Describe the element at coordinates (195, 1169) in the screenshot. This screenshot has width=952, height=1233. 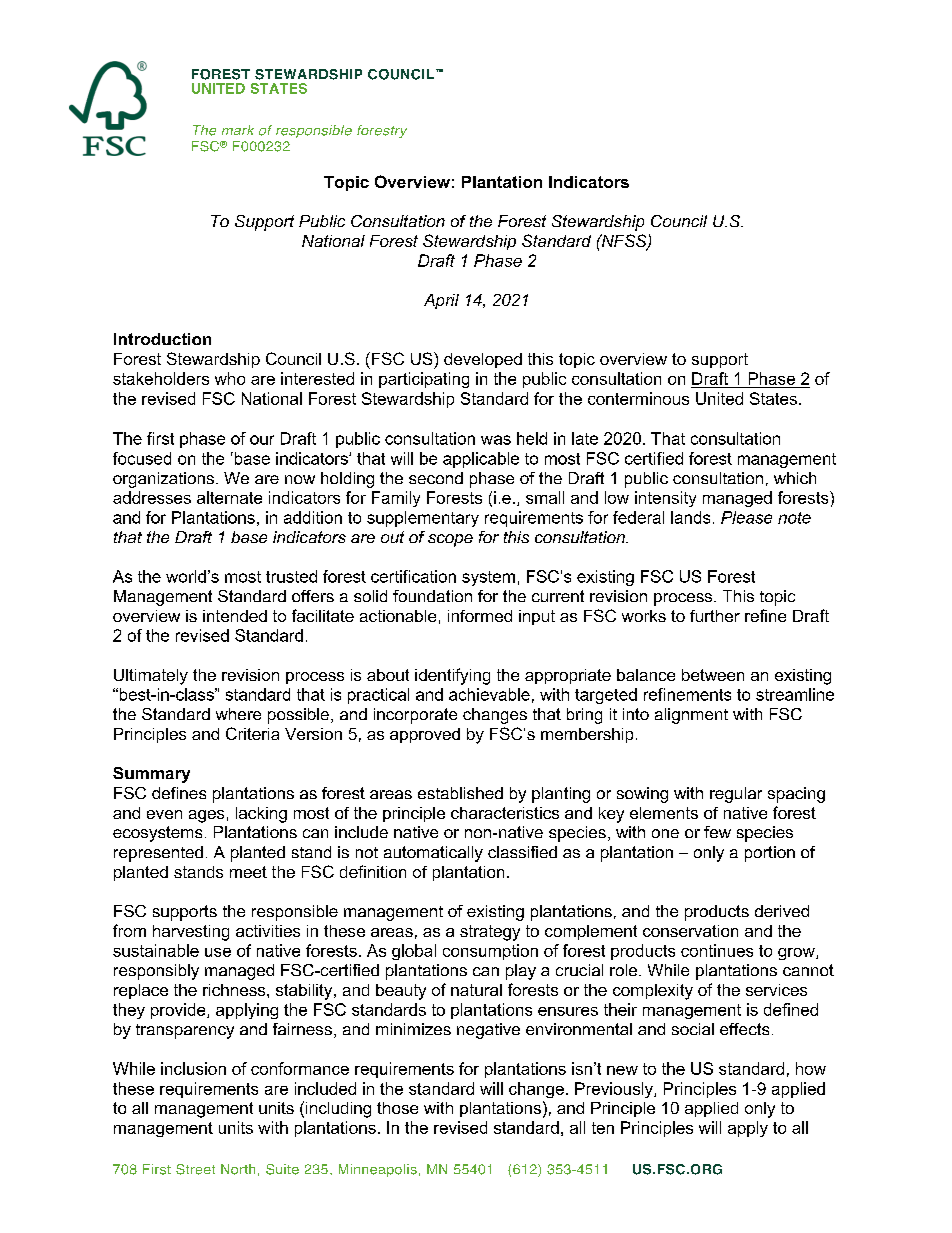
I see `Street` at that location.
